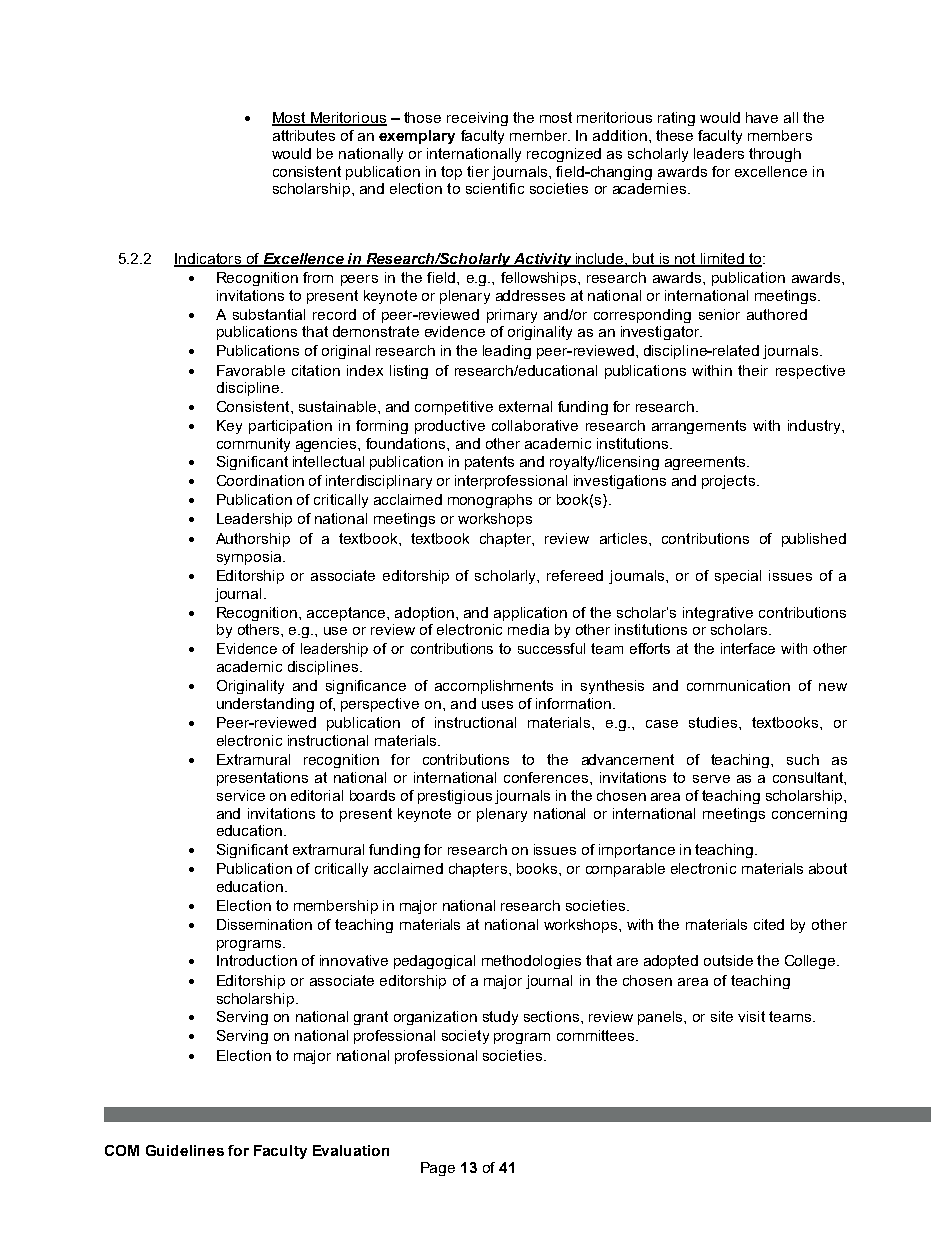 Image resolution: width=952 pixels, height=1233 pixels. I want to click on attributes, so click(304, 135).
